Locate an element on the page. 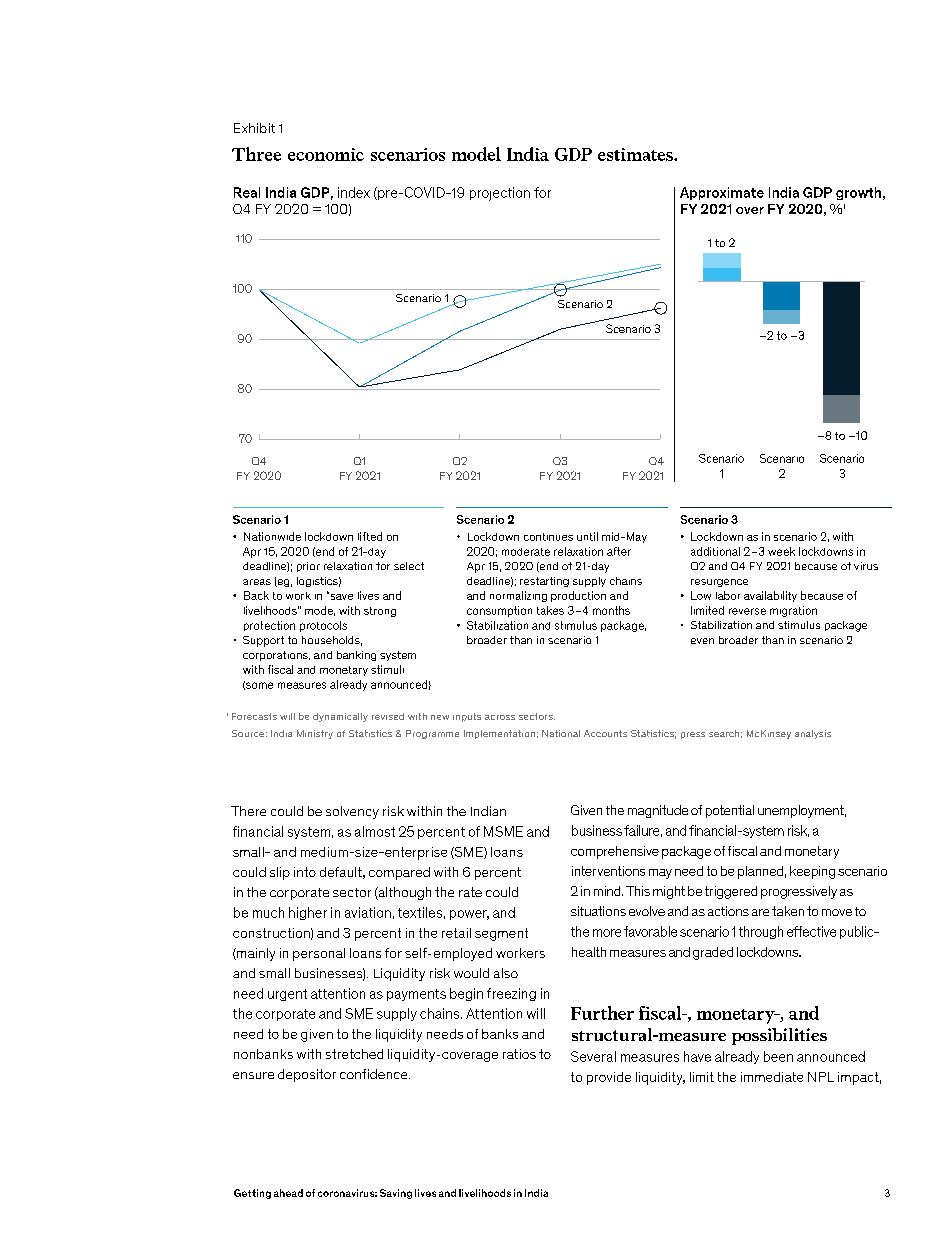 This image has width=952, height=1233. ahead is located at coordinates (288, 1193).
